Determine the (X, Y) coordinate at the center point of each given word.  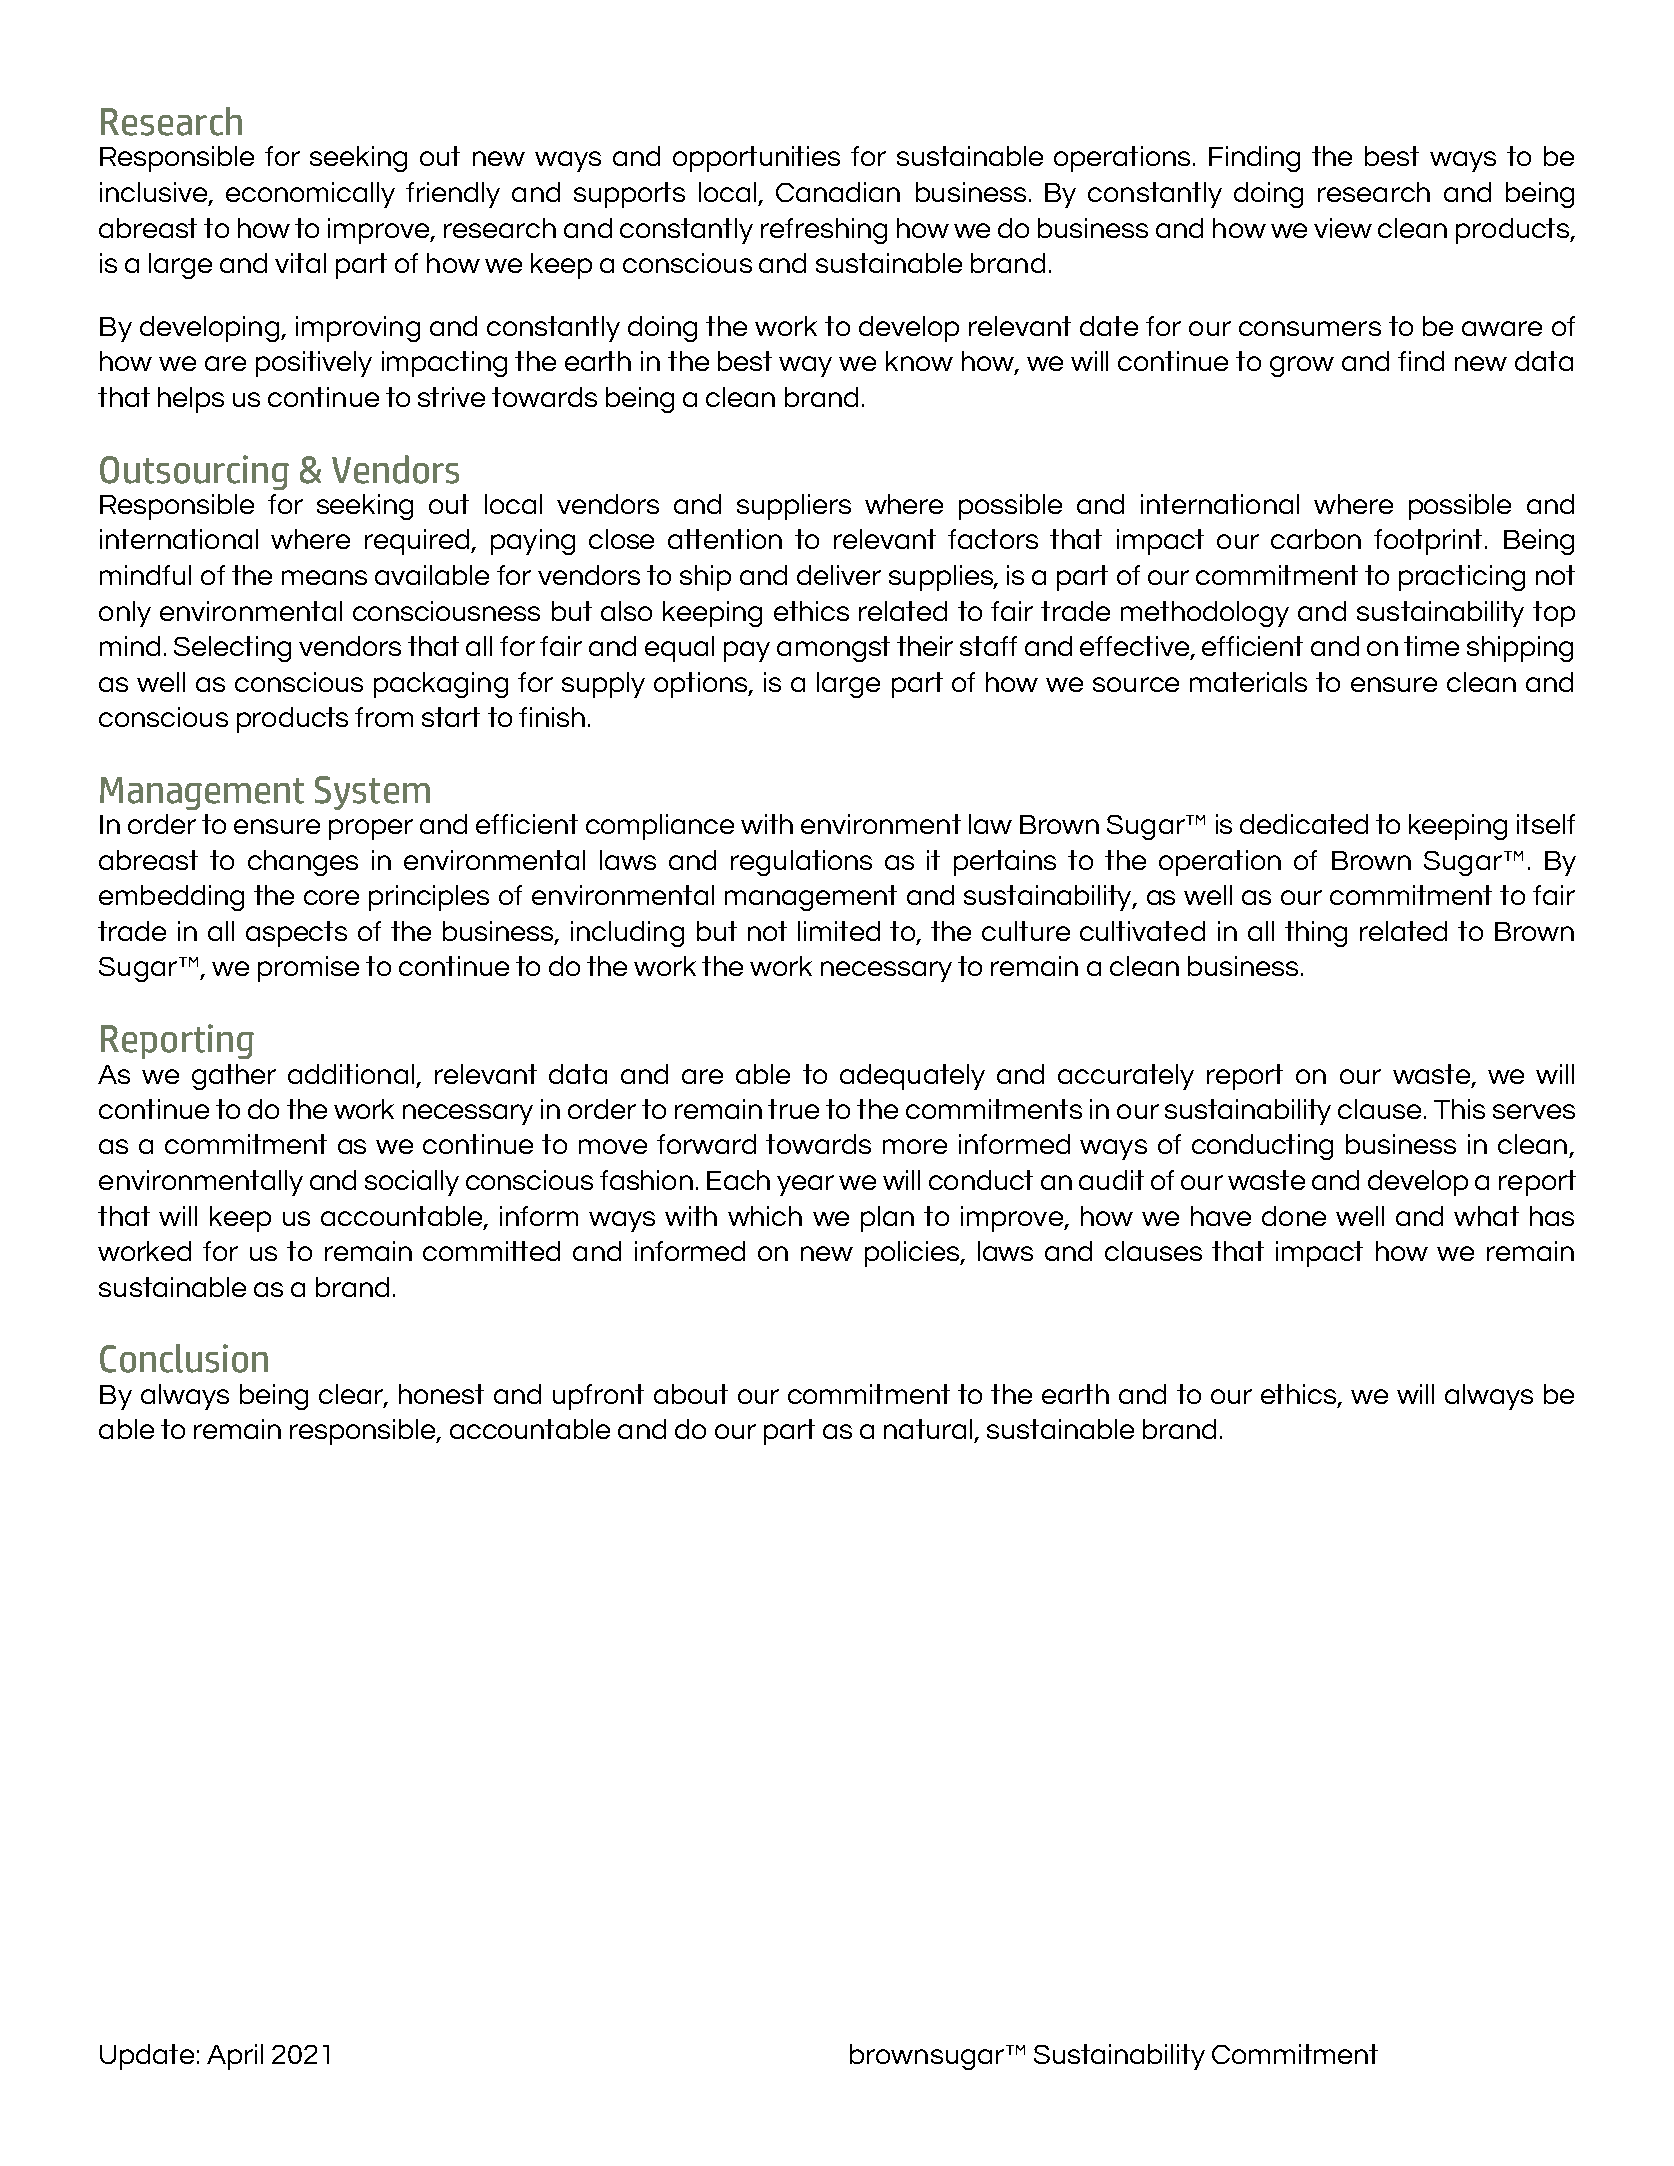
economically (310, 195)
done (1294, 1216)
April (235, 2057)
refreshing (824, 231)
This (1459, 1109)
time (1431, 646)
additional (351, 1074)
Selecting (232, 649)
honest (441, 1394)
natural (928, 1429)
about (691, 1394)
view (1343, 228)
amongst (833, 649)
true (793, 1109)
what (1486, 1216)
